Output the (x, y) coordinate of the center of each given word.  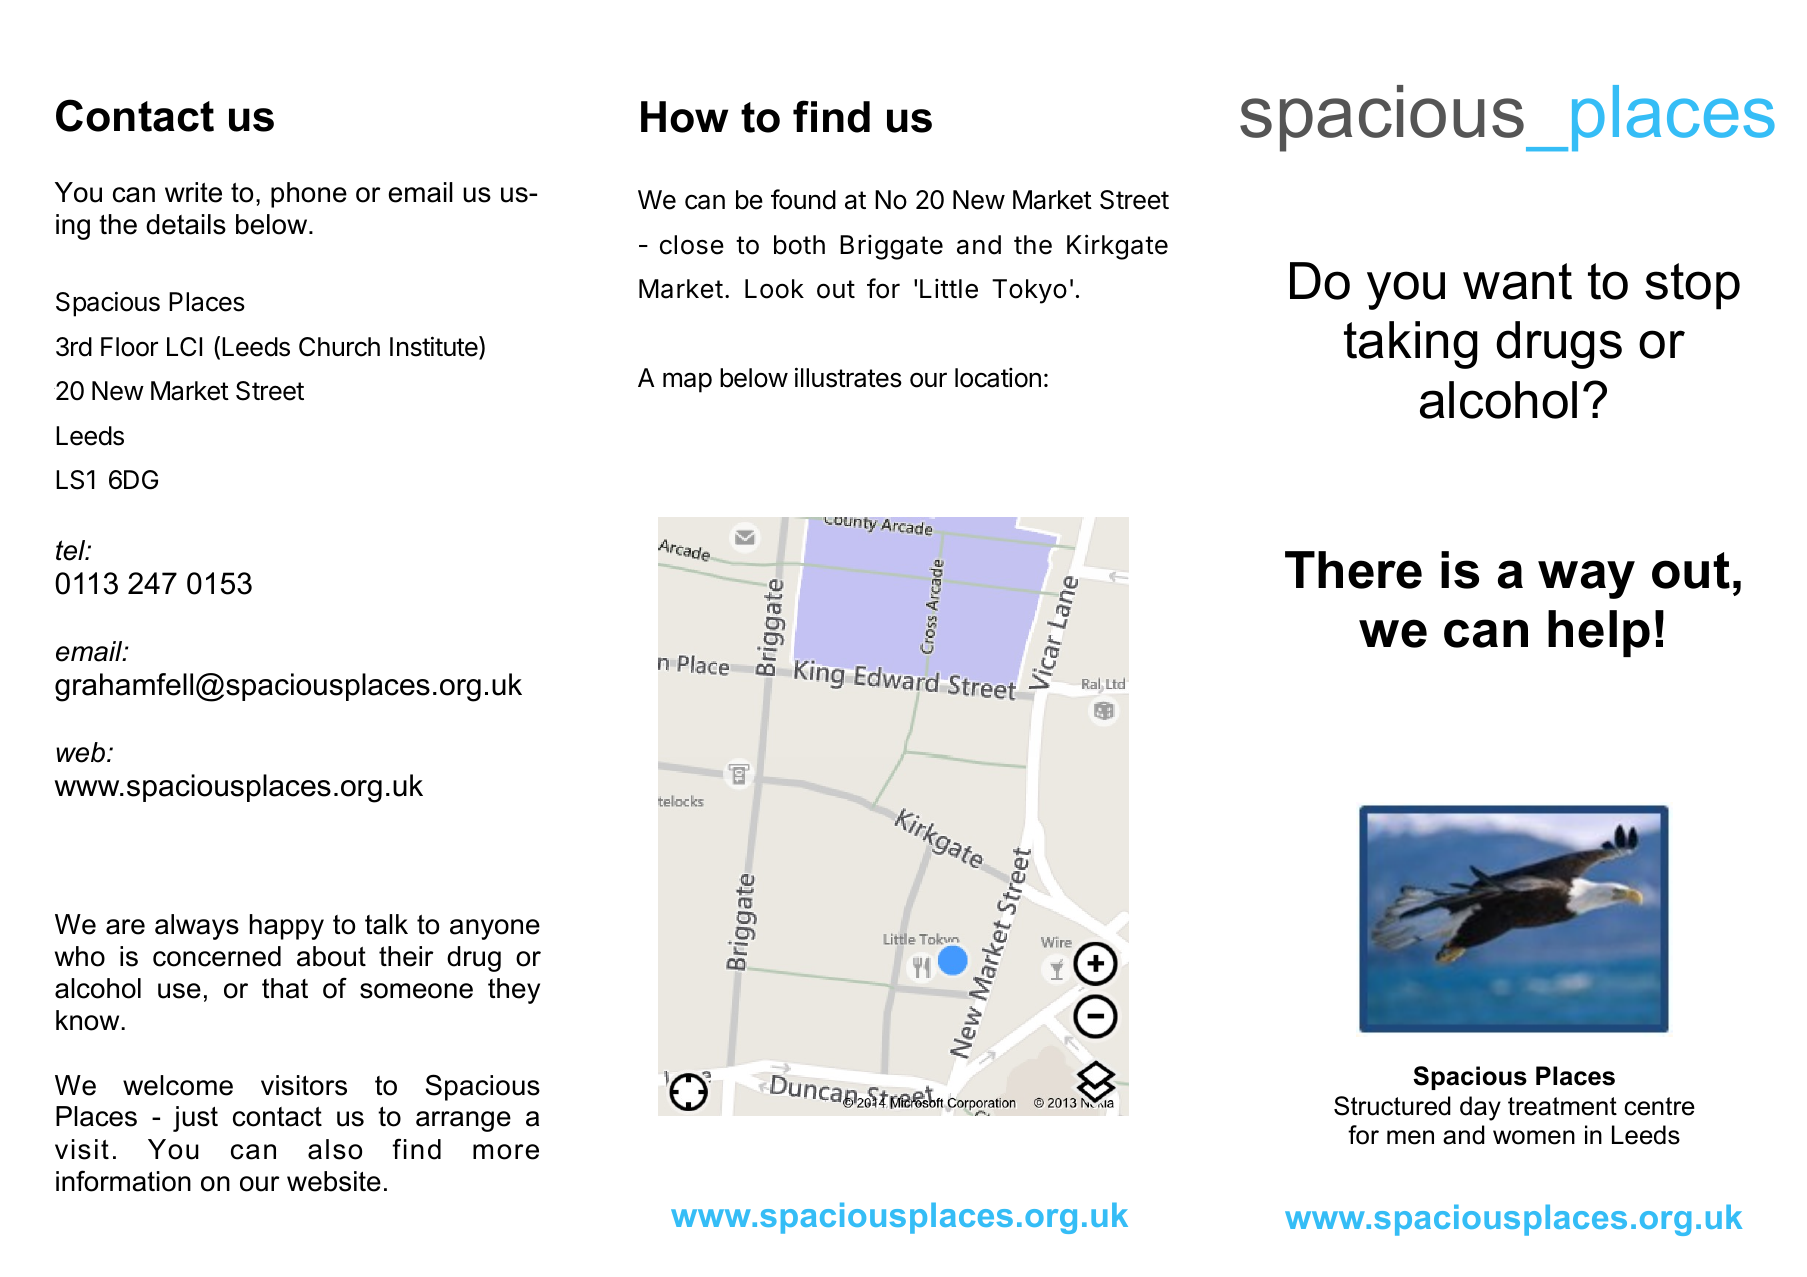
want (1517, 281)
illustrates (848, 377)
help (1599, 633)
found (803, 199)
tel (72, 550)
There (1353, 570)
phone (309, 195)
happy (287, 927)
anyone (495, 929)
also (335, 1149)
